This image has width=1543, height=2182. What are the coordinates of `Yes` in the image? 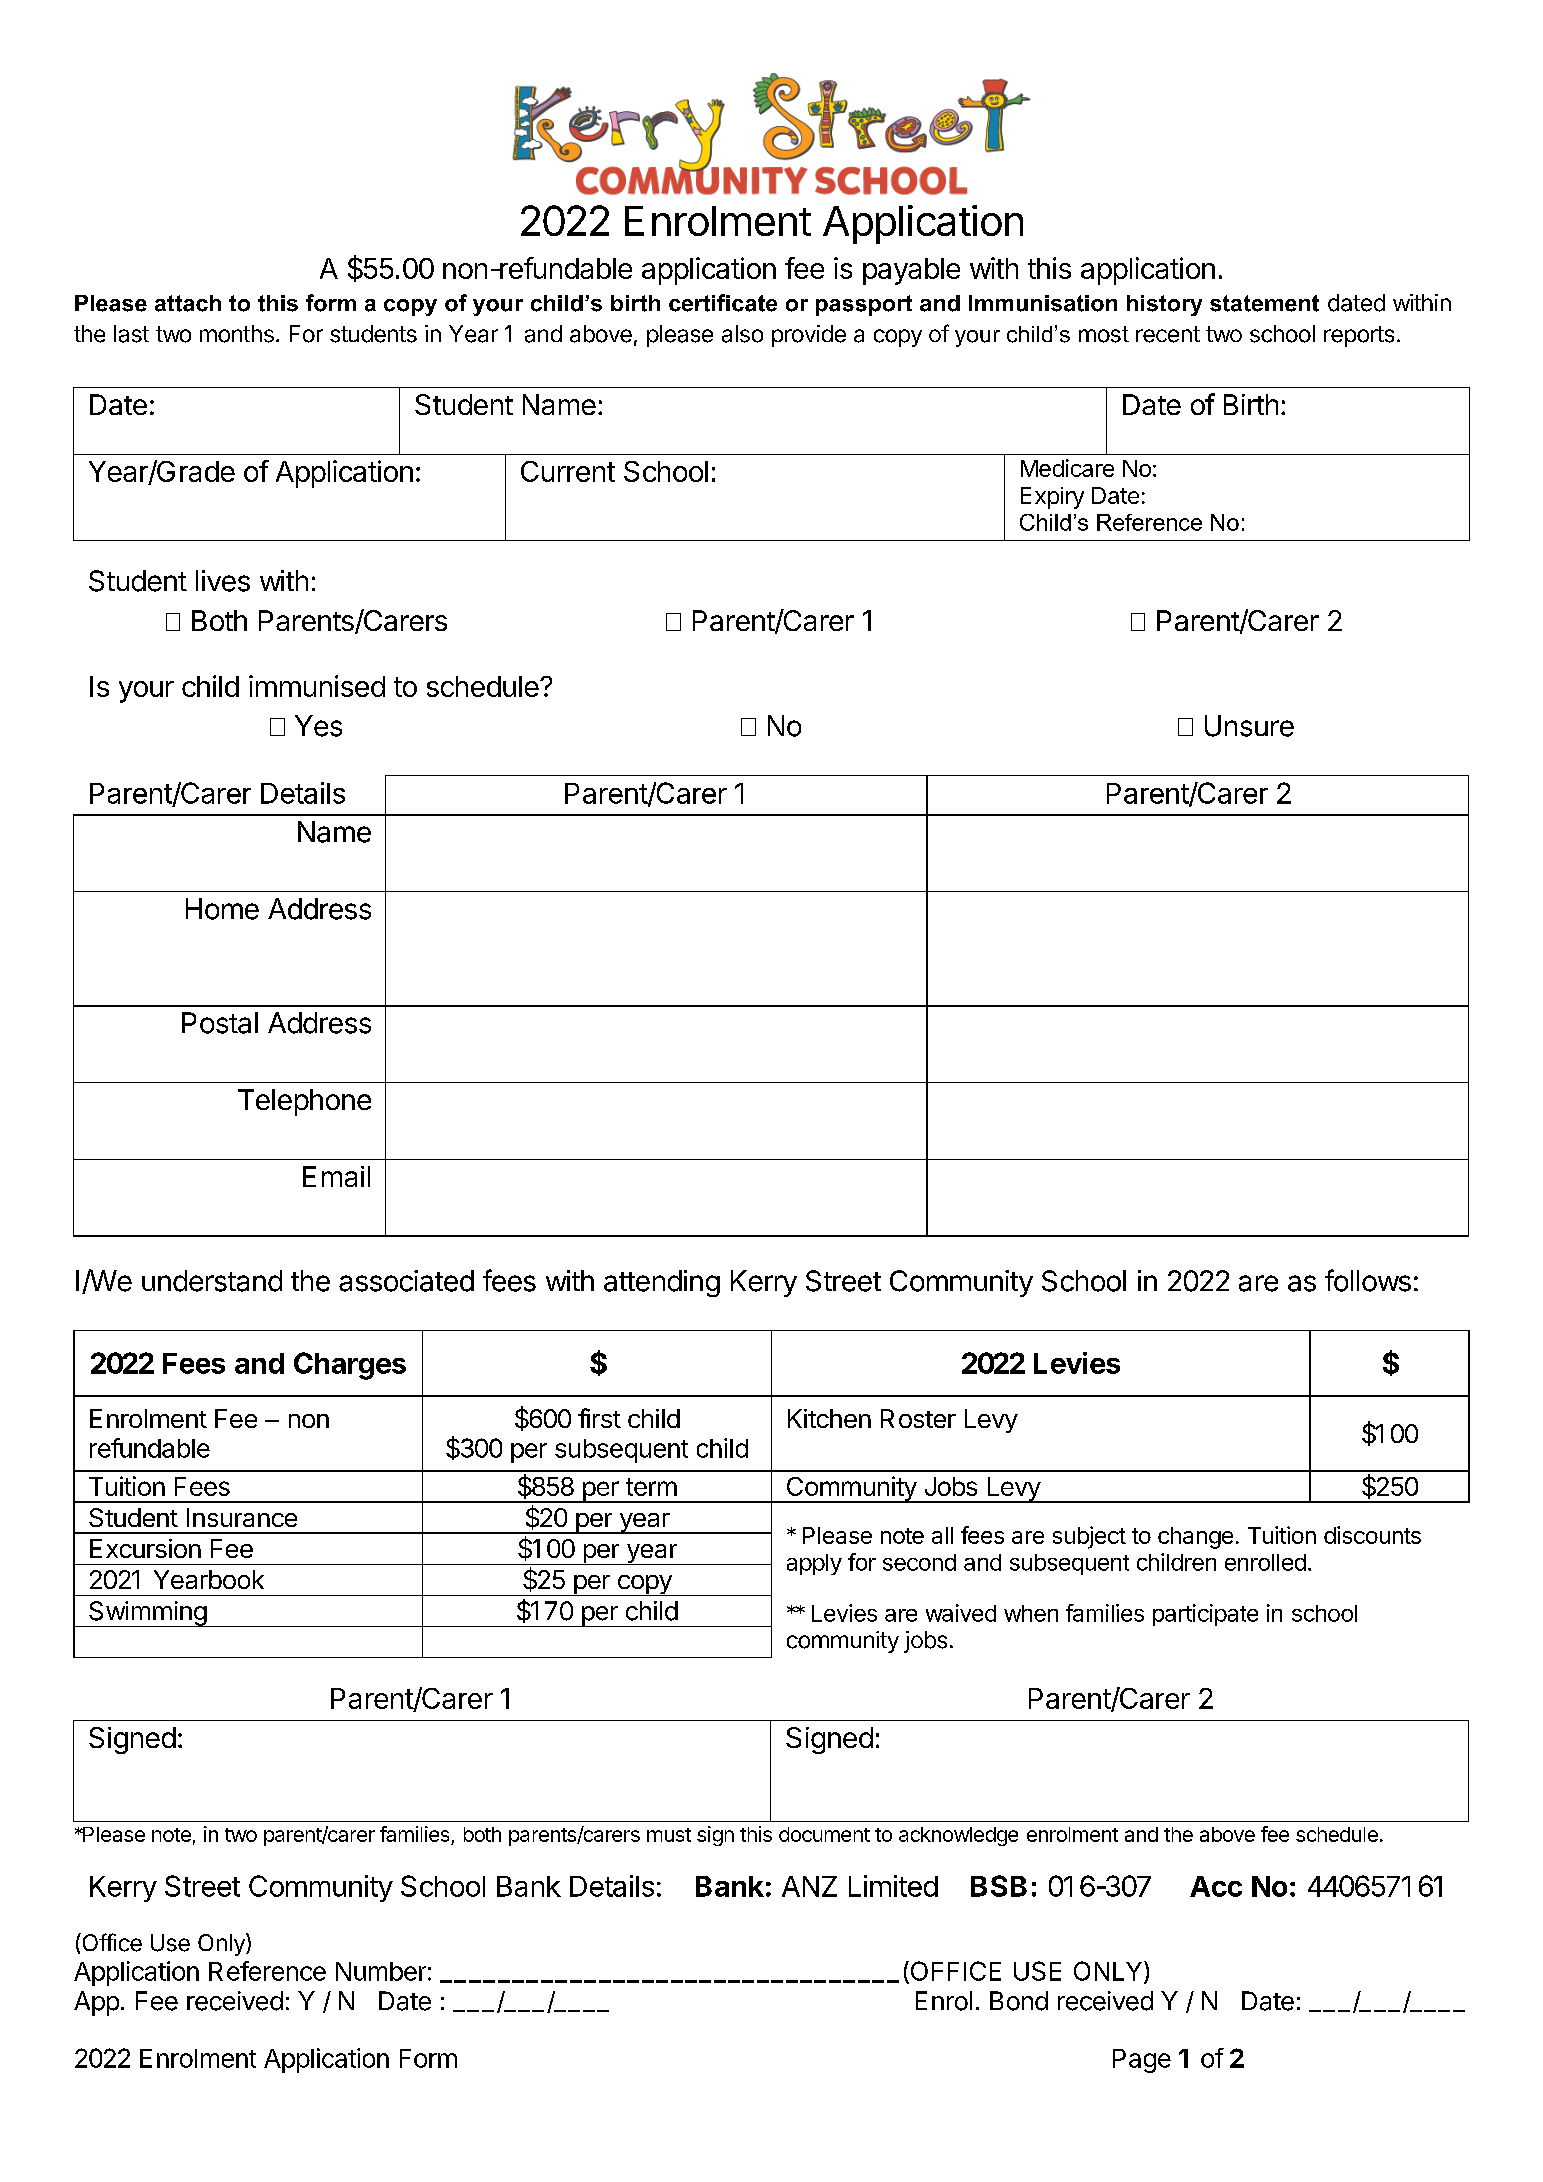 It's located at (318, 726).
